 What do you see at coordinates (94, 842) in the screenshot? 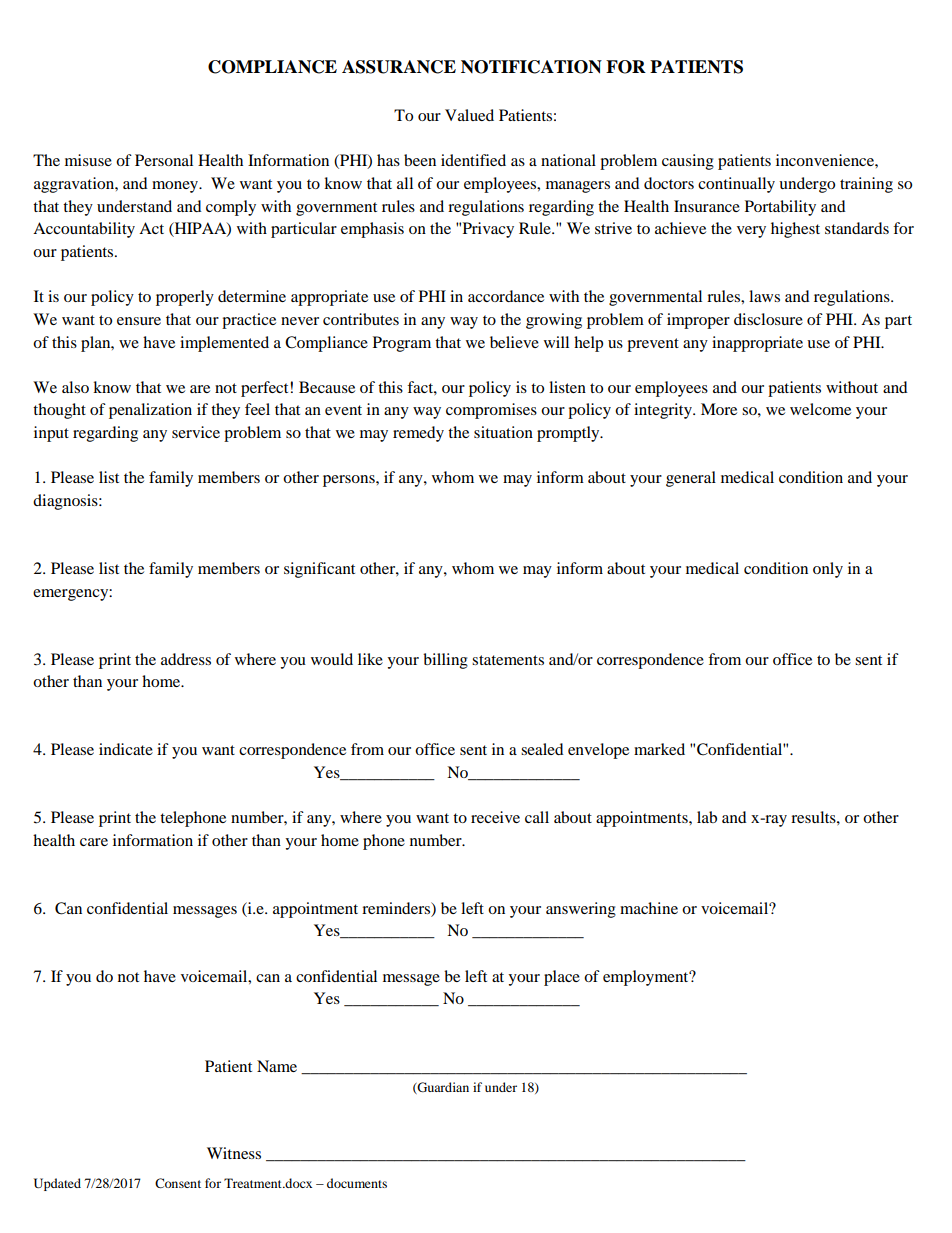
I see `care` at bounding box center [94, 842].
